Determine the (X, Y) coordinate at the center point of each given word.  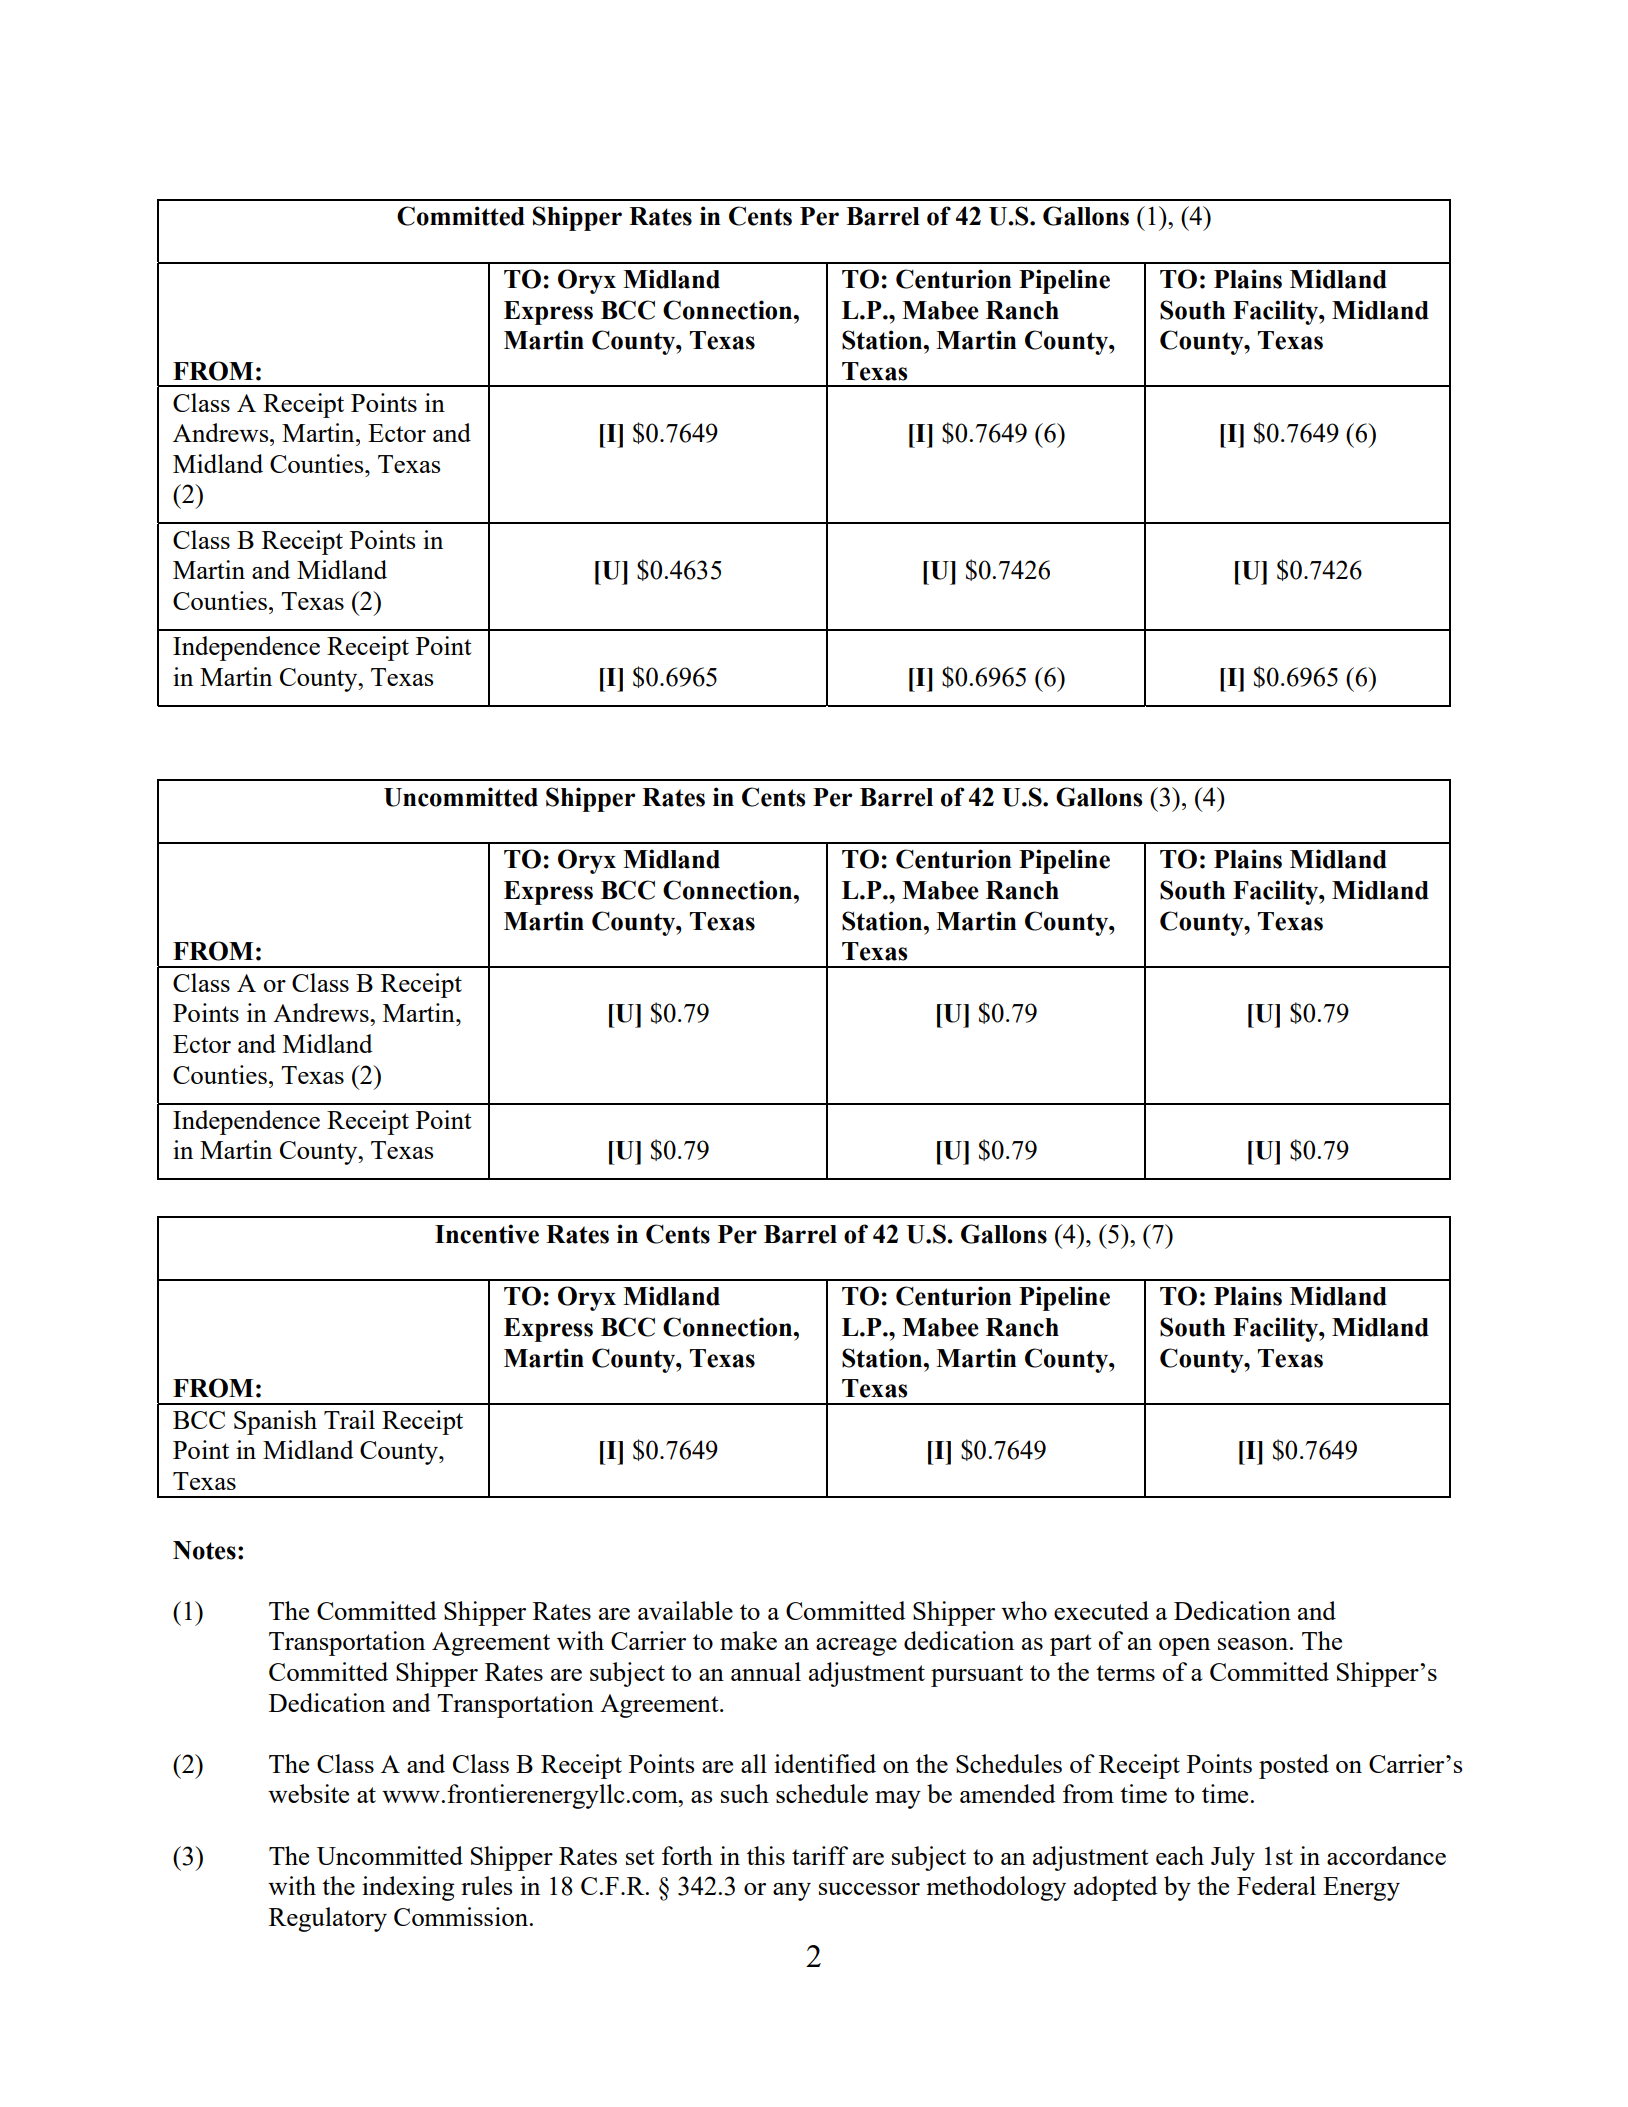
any (792, 1892)
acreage (856, 1647)
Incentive (487, 1234)
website (308, 1793)
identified (825, 1763)
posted (1294, 1766)
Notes (204, 1550)
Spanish (275, 1422)
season (1254, 1644)
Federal (1276, 1885)
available (685, 1610)
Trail (349, 1419)
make (748, 1640)
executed (1101, 1610)
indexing (408, 1888)
